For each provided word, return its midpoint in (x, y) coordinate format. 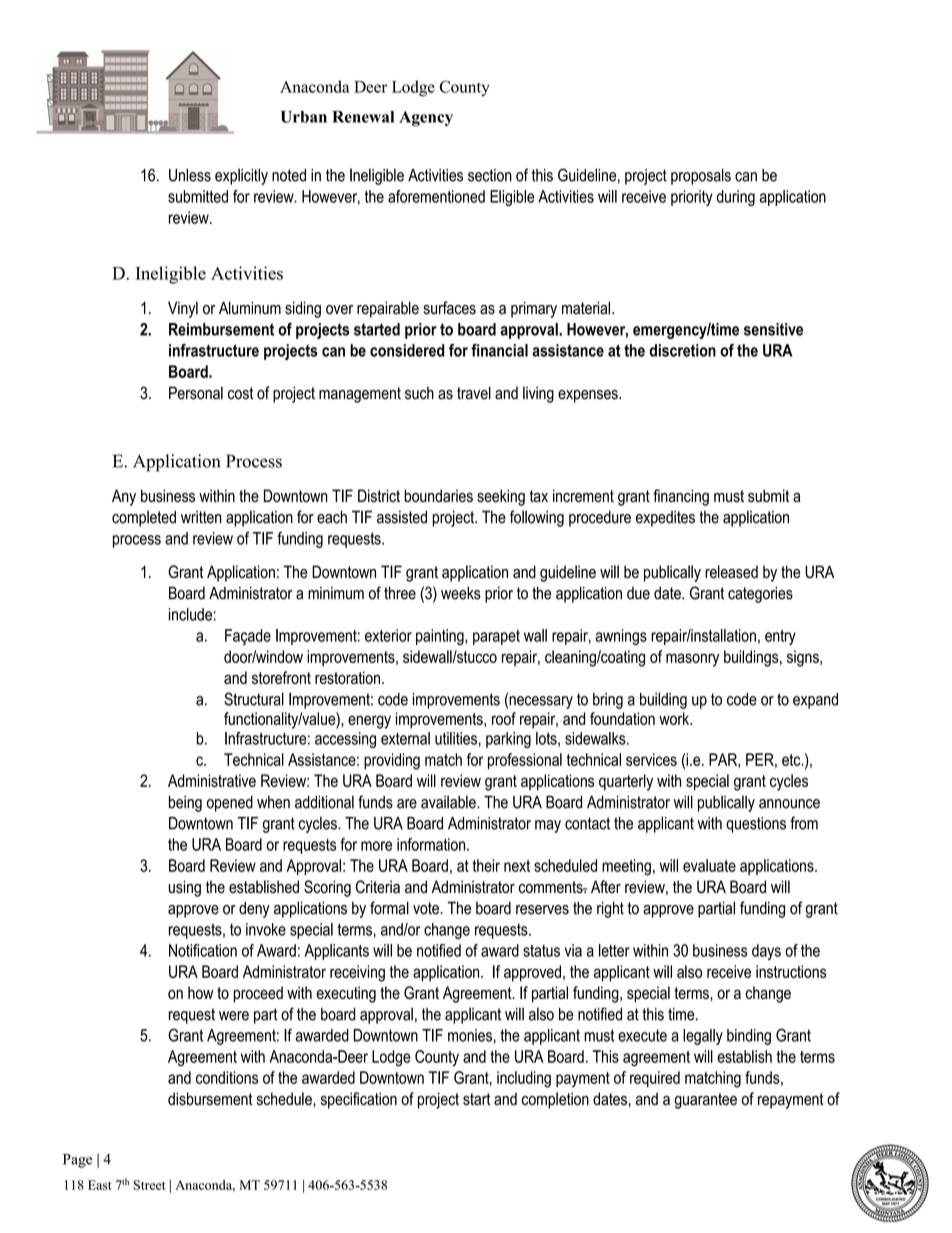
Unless (190, 175)
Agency (426, 119)
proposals (701, 176)
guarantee (705, 1101)
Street (149, 1185)
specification (359, 1100)
